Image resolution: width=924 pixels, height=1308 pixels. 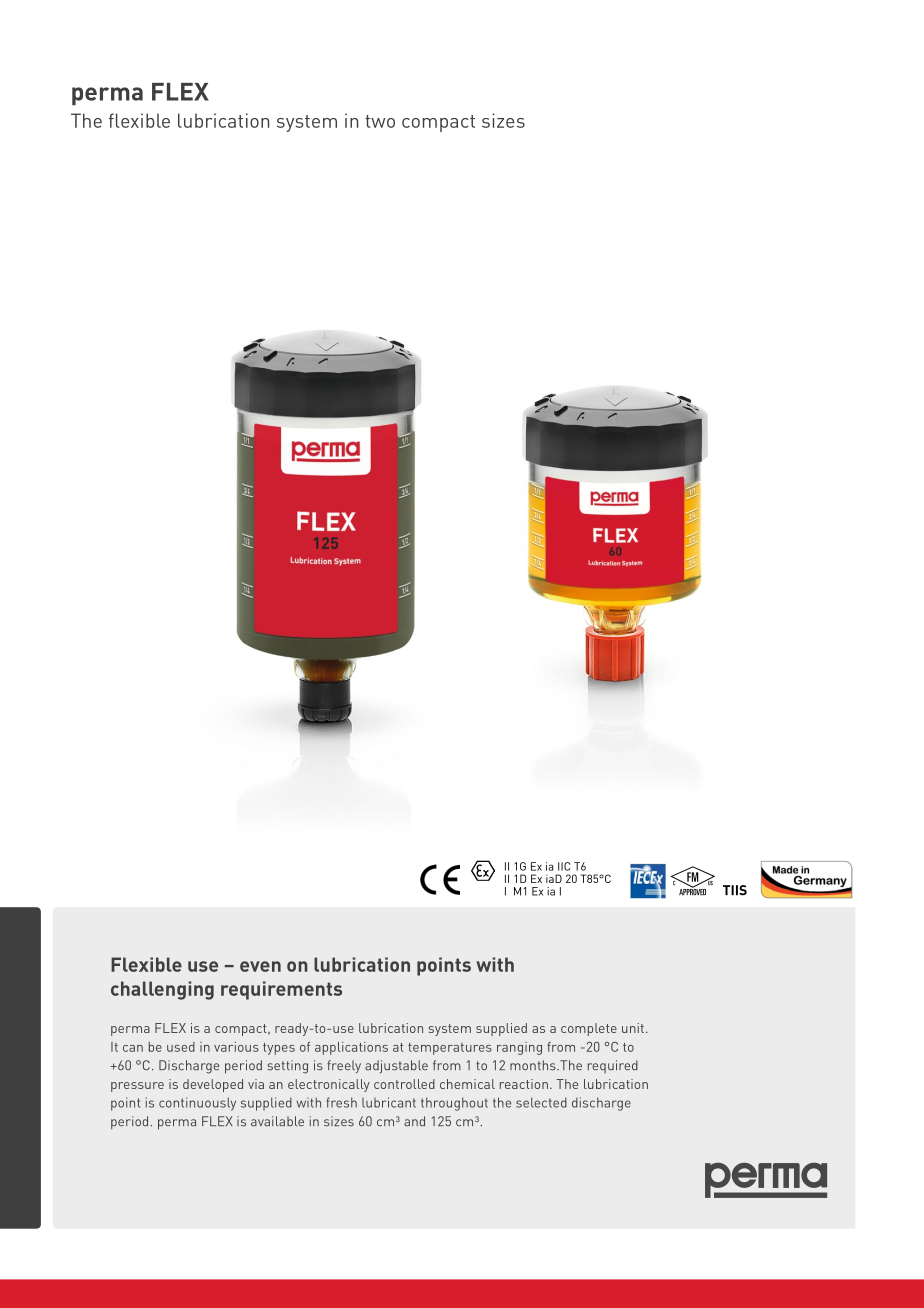 What do you see at coordinates (281, 990) in the screenshot?
I see `requirements` at bounding box center [281, 990].
